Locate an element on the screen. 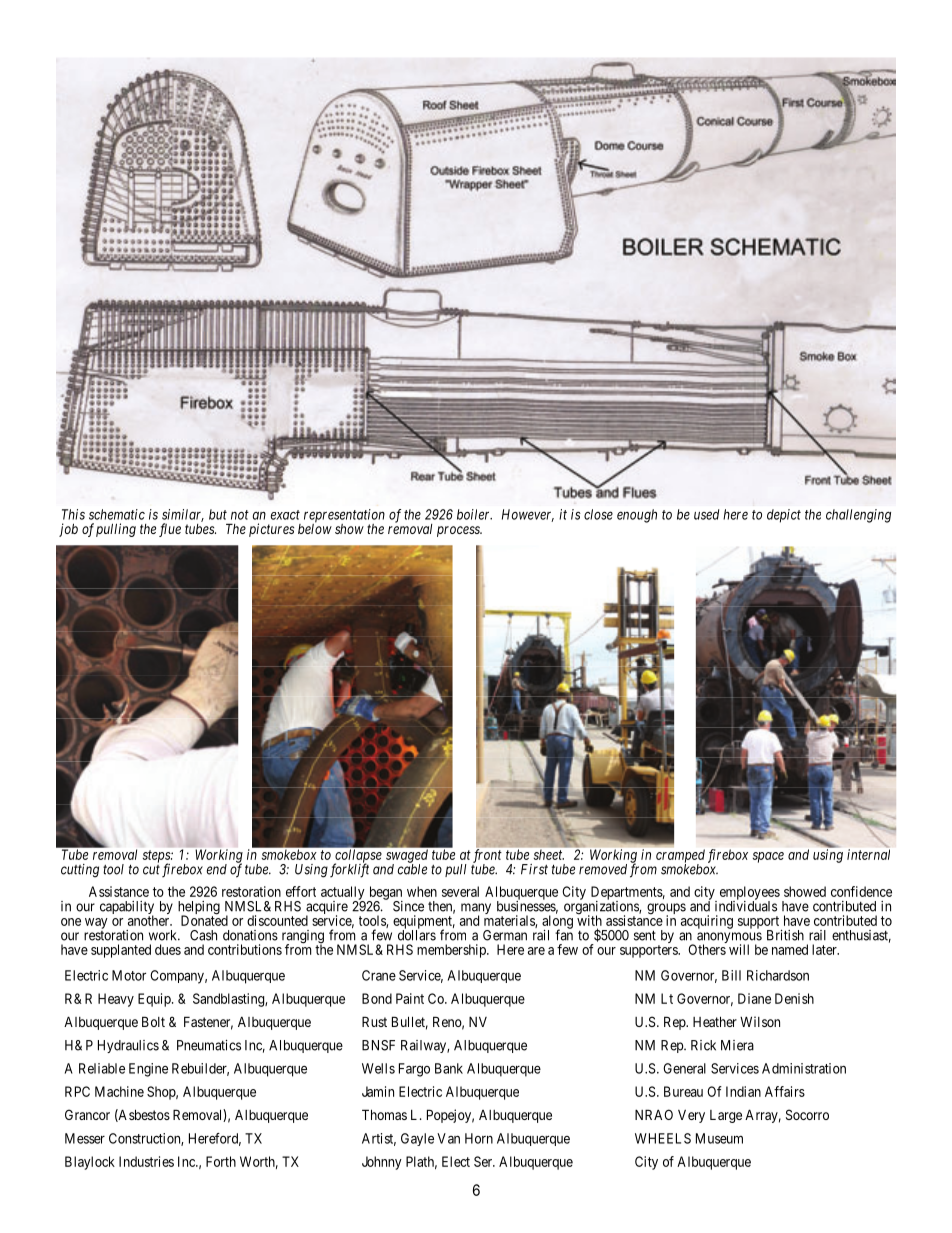  flue is located at coordinates (170, 530).
